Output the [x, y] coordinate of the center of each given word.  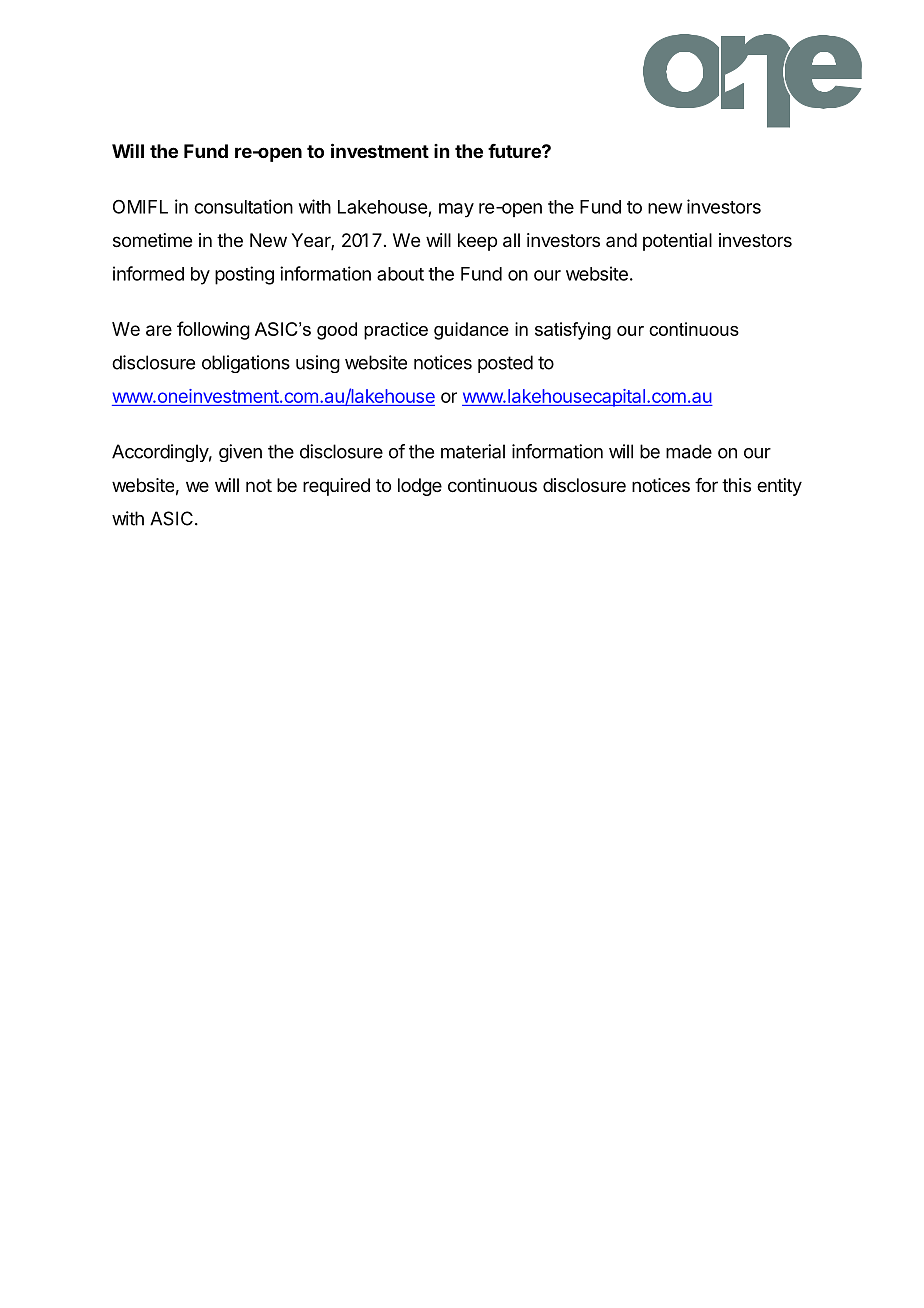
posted [505, 364]
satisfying [573, 331]
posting [244, 275]
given [240, 453]
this [736, 485]
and [621, 240]
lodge [420, 487]
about [400, 274]
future [515, 151]
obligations [246, 364]
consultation [243, 206]
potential [677, 242]
